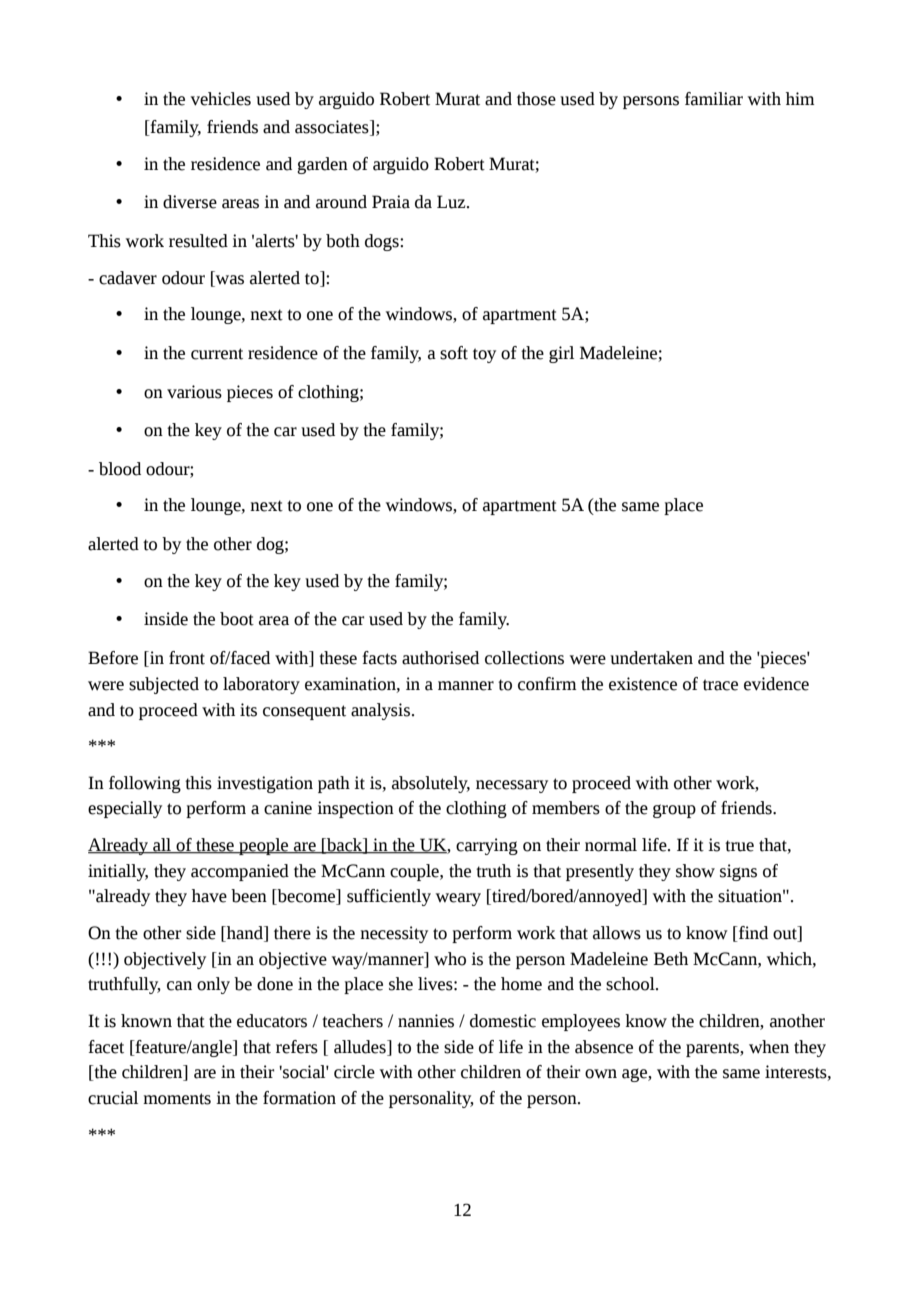  What do you see at coordinates (487, 846) in the document?
I see `carrying` at bounding box center [487, 846].
